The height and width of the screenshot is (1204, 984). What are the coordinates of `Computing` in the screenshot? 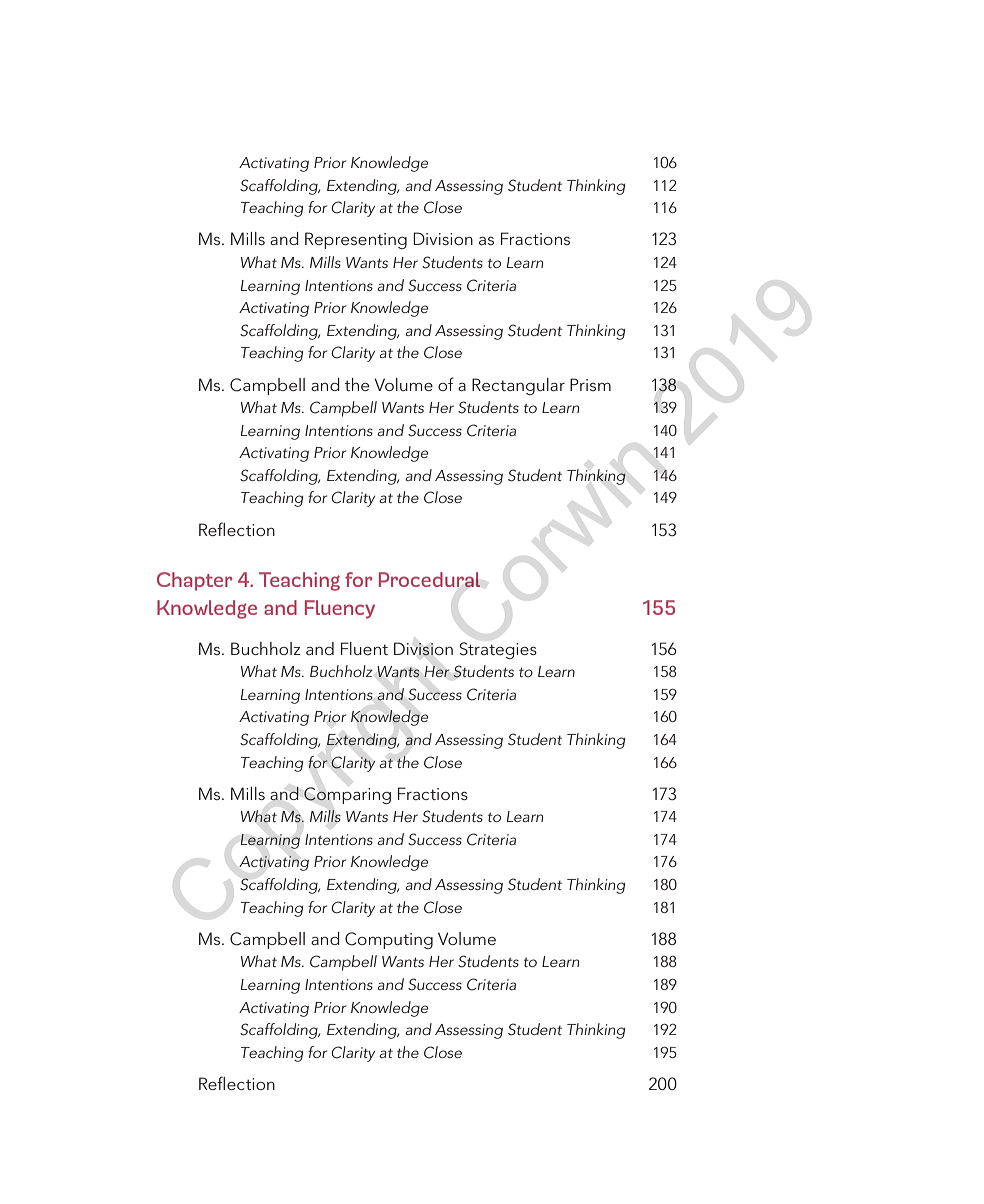 It's located at (389, 940).
